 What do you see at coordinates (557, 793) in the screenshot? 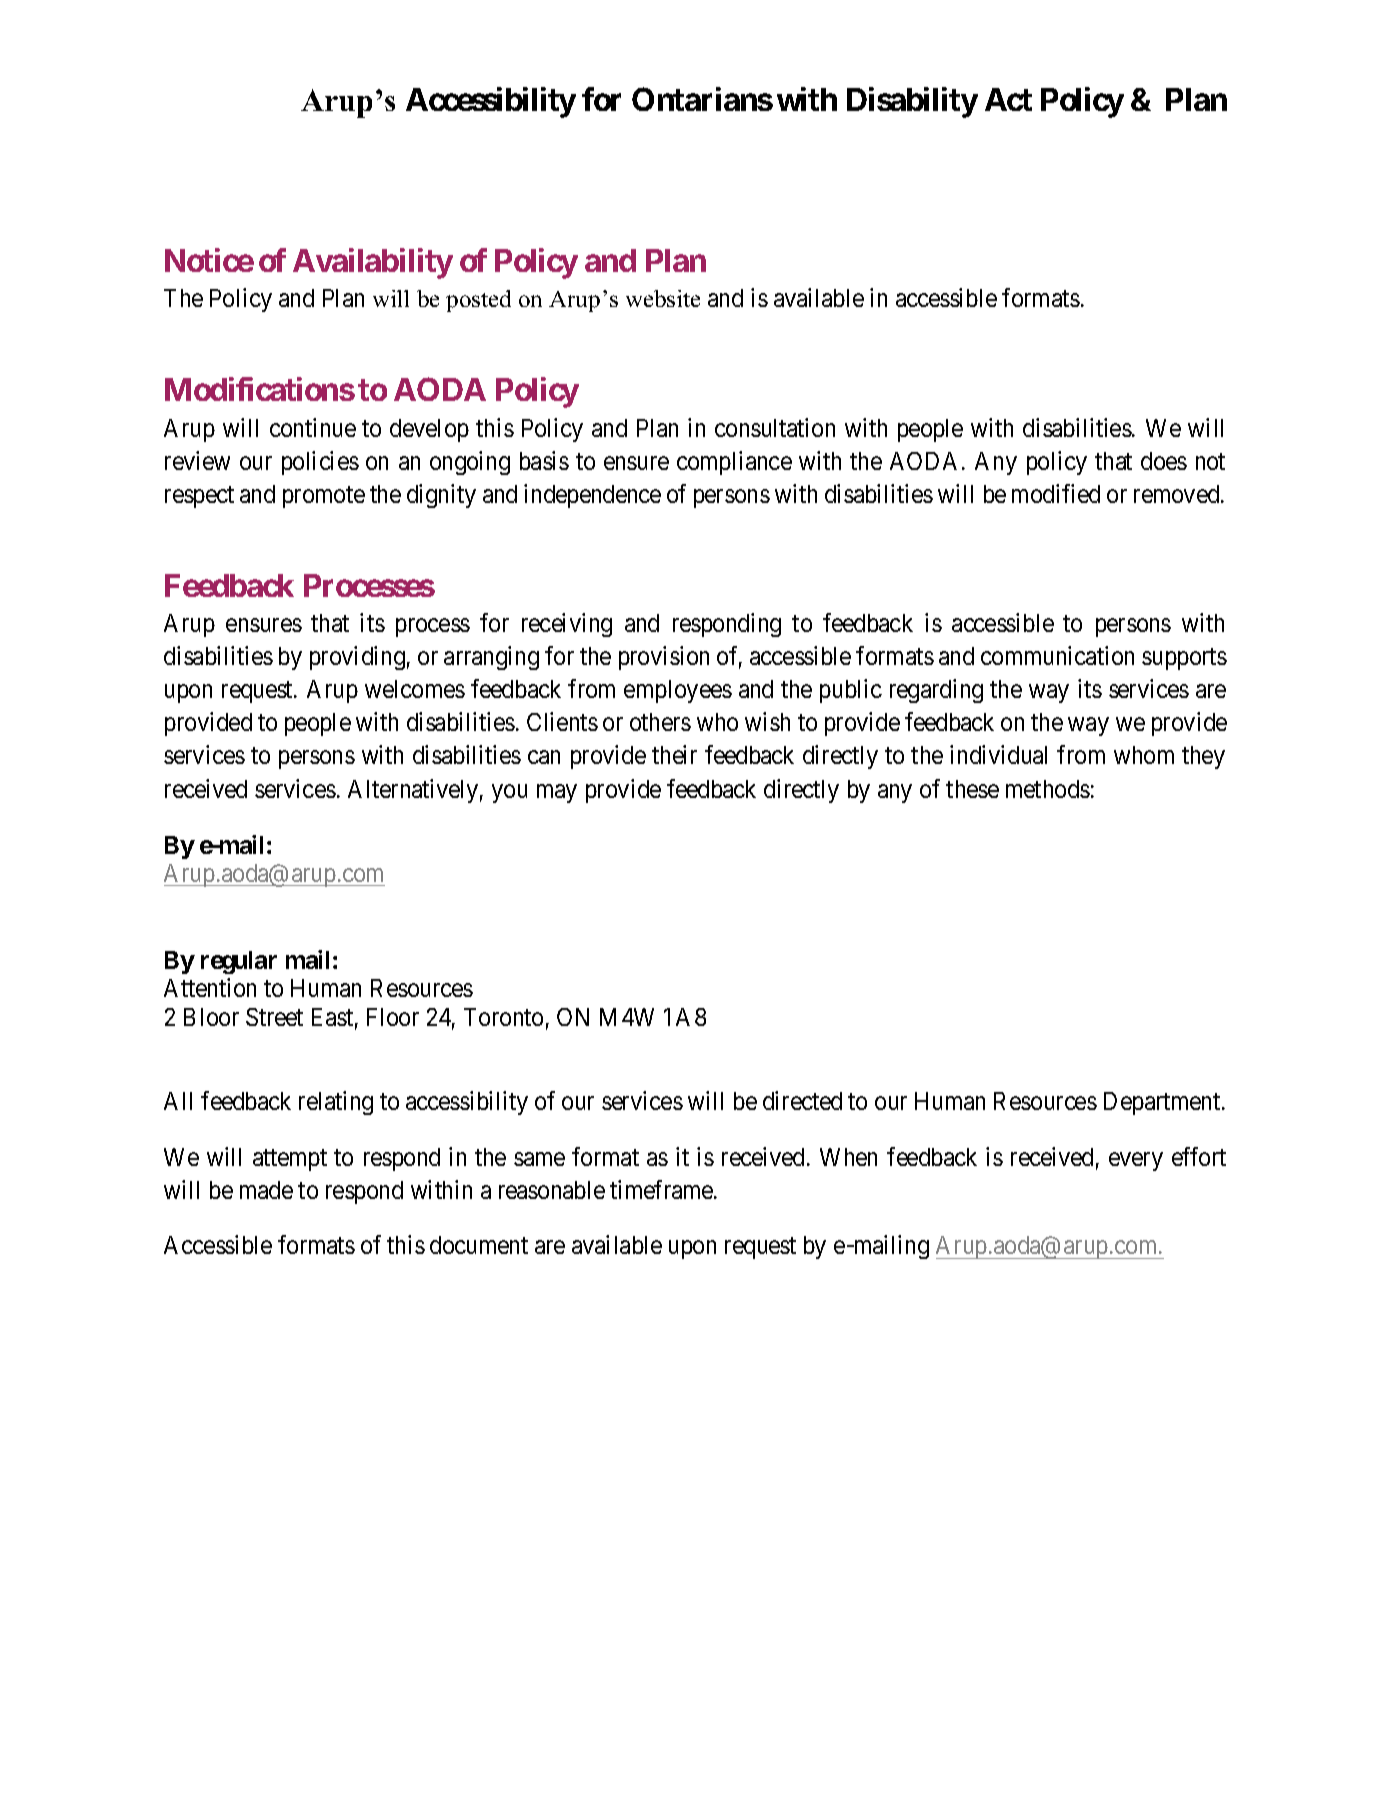
I see `may` at bounding box center [557, 793].
